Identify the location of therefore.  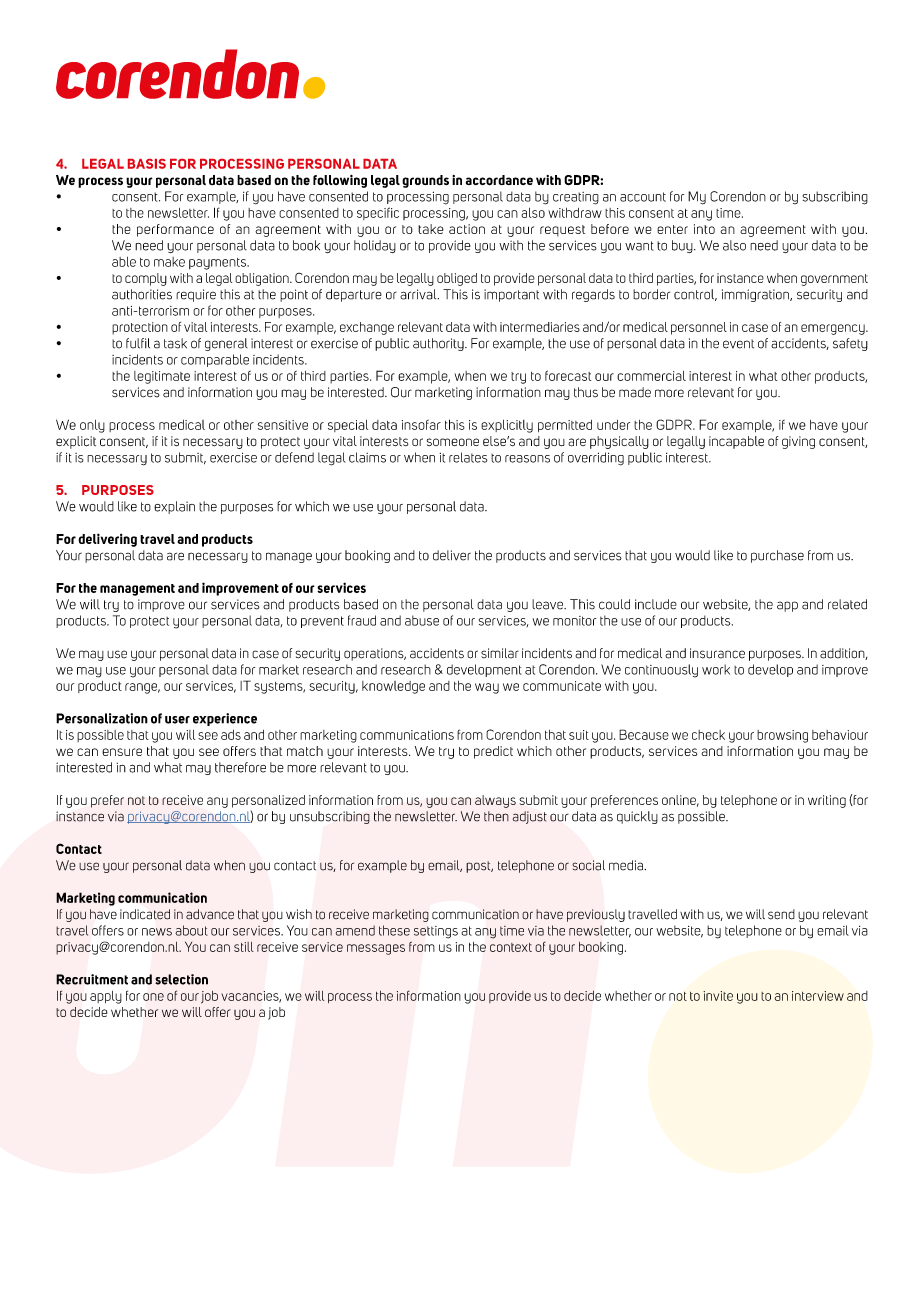
(240, 767).
